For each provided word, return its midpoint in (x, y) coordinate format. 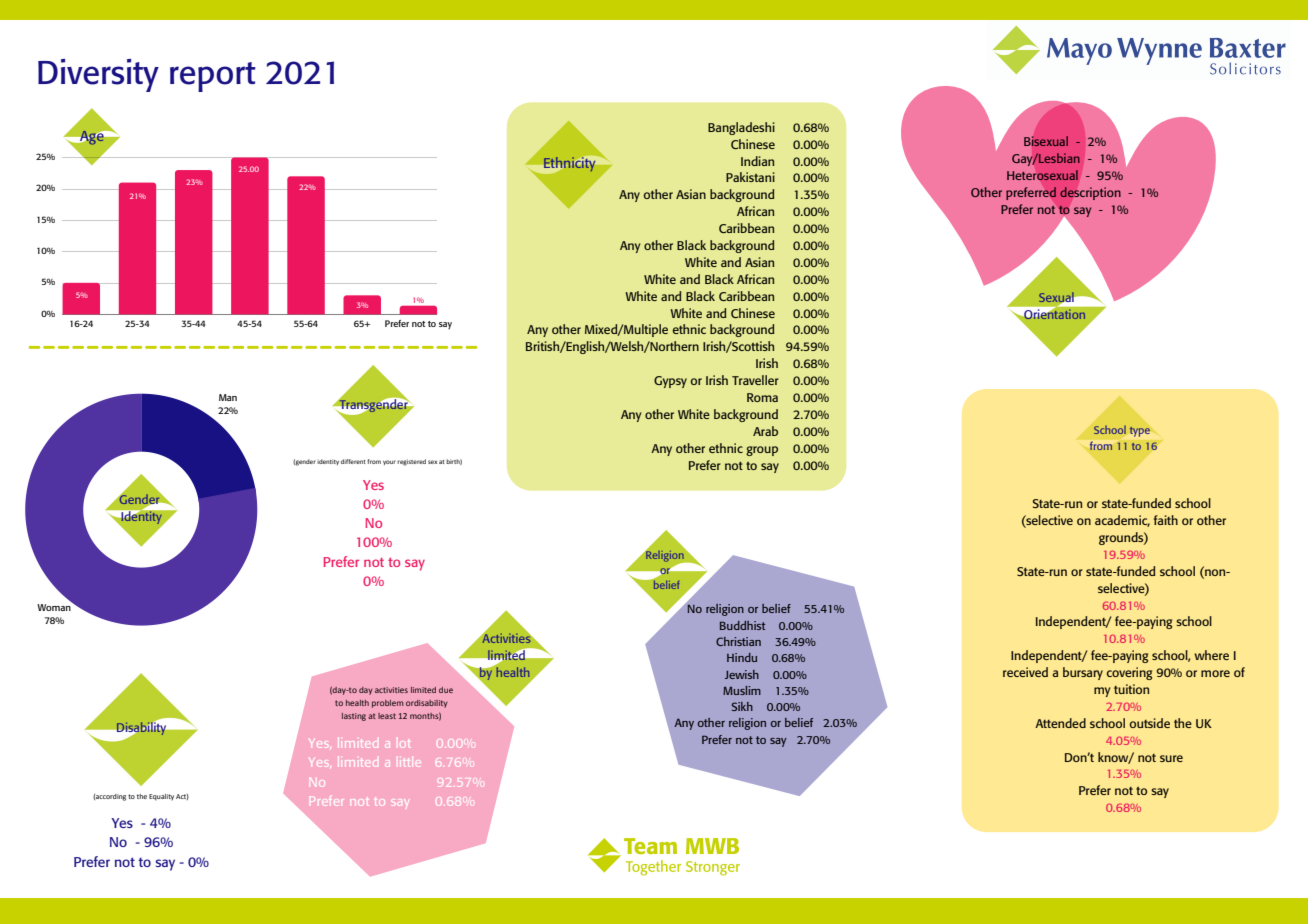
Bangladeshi (741, 128)
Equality (161, 797)
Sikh (742, 706)
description (1090, 193)
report (213, 77)
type (1140, 432)
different (353, 461)
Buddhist (742, 625)
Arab (765, 431)
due (446, 690)
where (1211, 655)
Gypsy (670, 382)
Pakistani (750, 177)
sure (1171, 758)
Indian (757, 161)
